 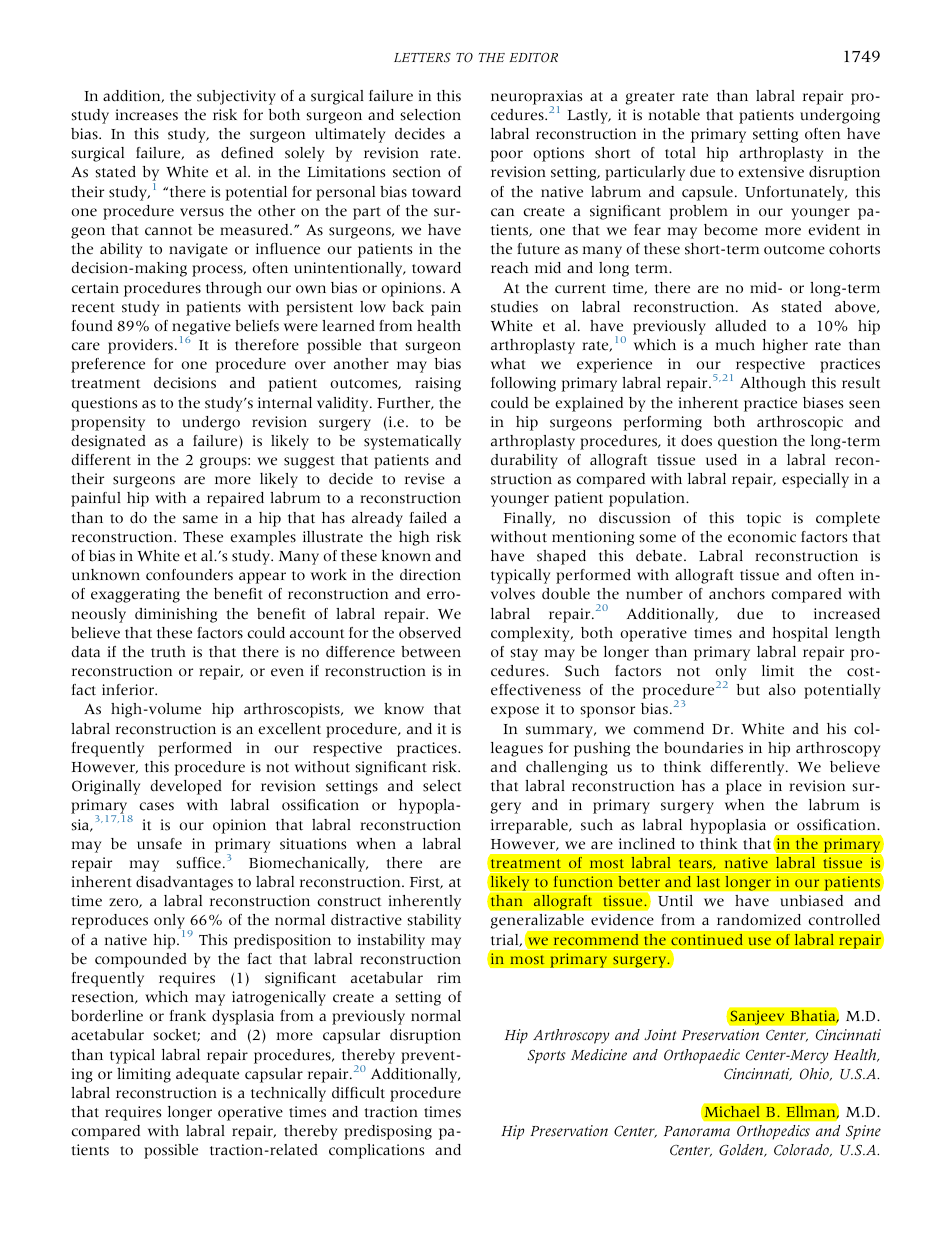 I want to click on negative, so click(x=201, y=328).
